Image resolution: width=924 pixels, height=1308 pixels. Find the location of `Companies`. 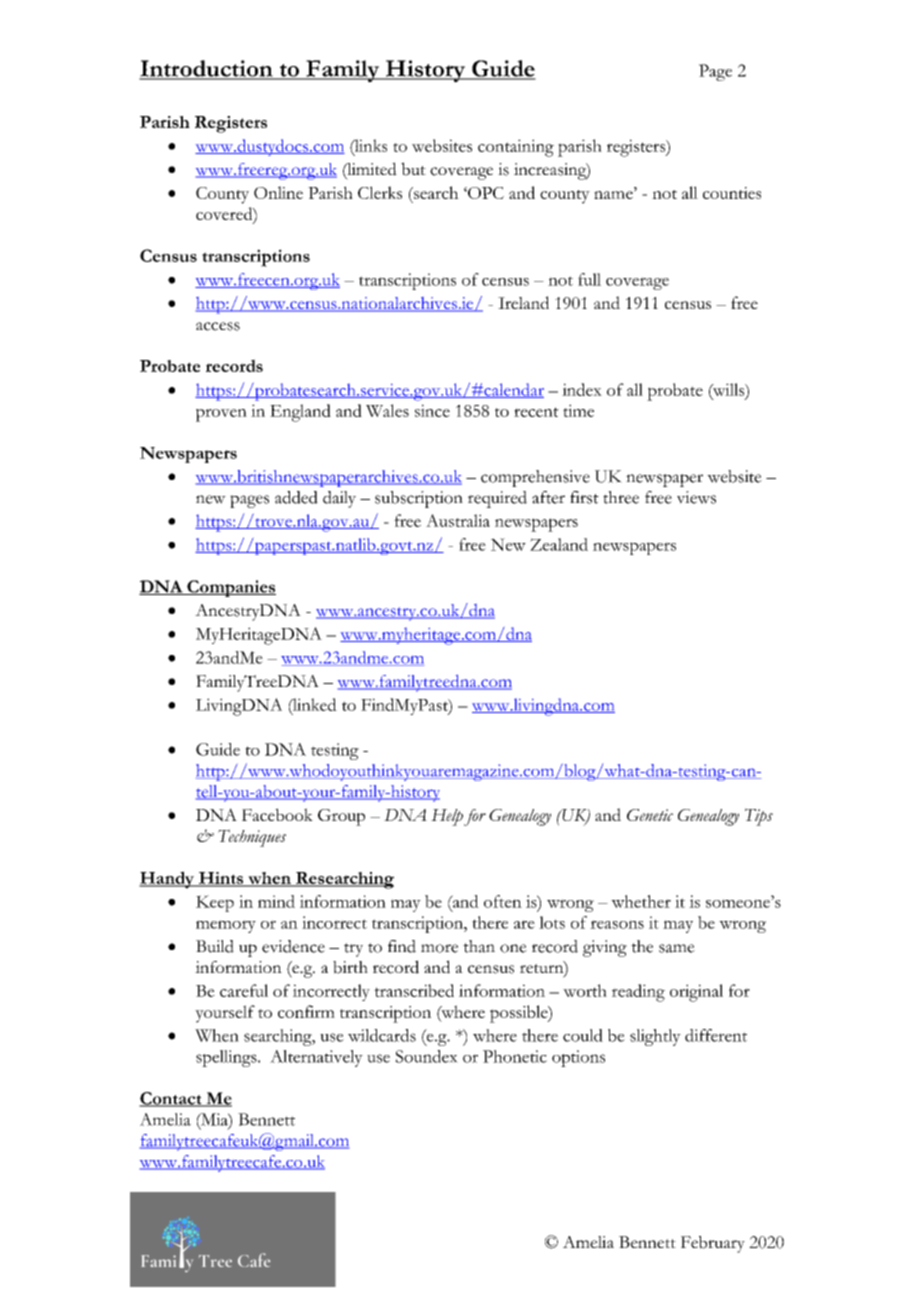

Companies is located at coordinates (230, 588).
